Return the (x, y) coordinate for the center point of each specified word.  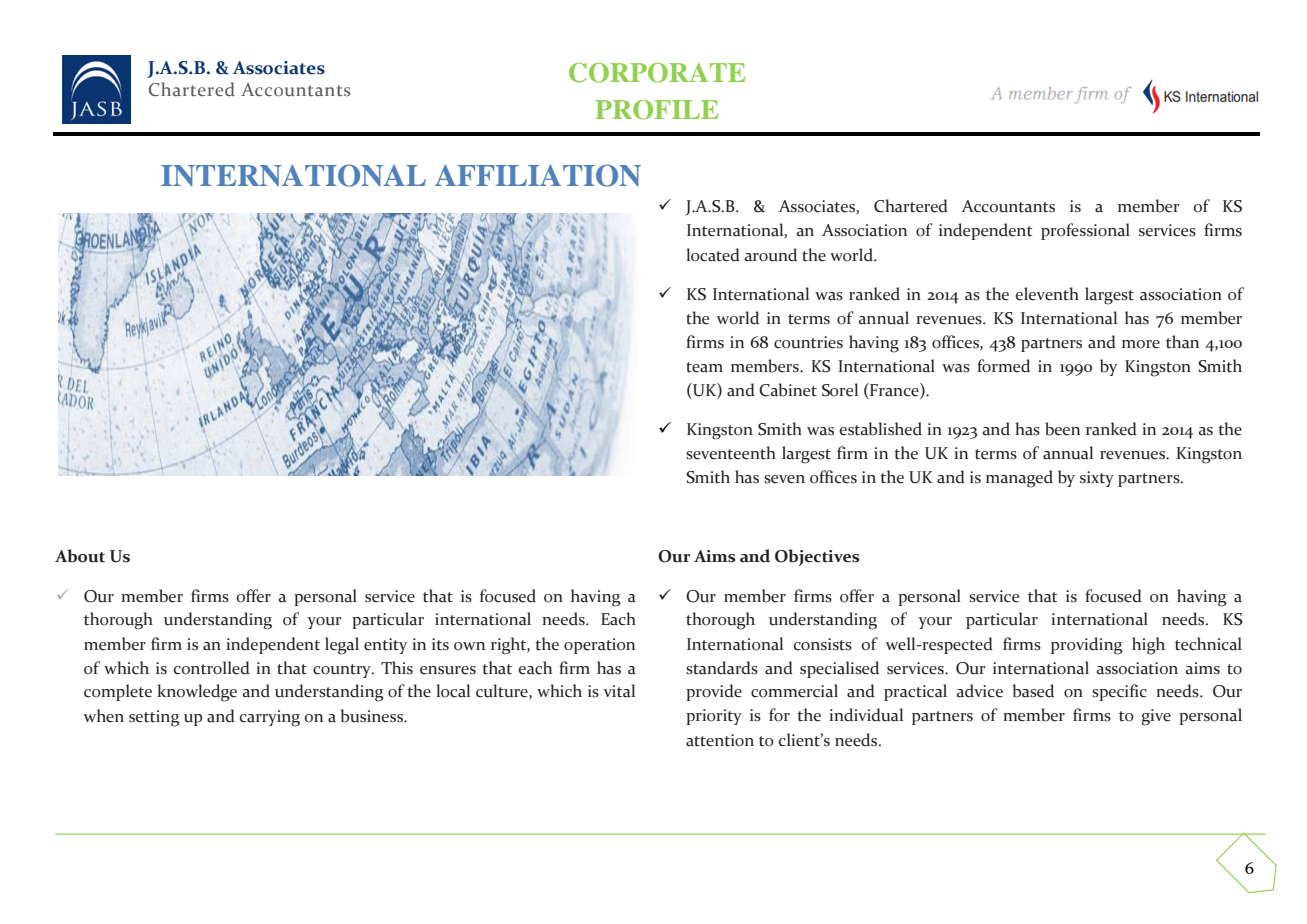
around (771, 255)
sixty (1097, 479)
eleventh (1047, 294)
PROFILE (657, 110)
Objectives (817, 557)
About (80, 556)
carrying (269, 718)
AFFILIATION (538, 175)
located (713, 255)
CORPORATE (657, 73)
